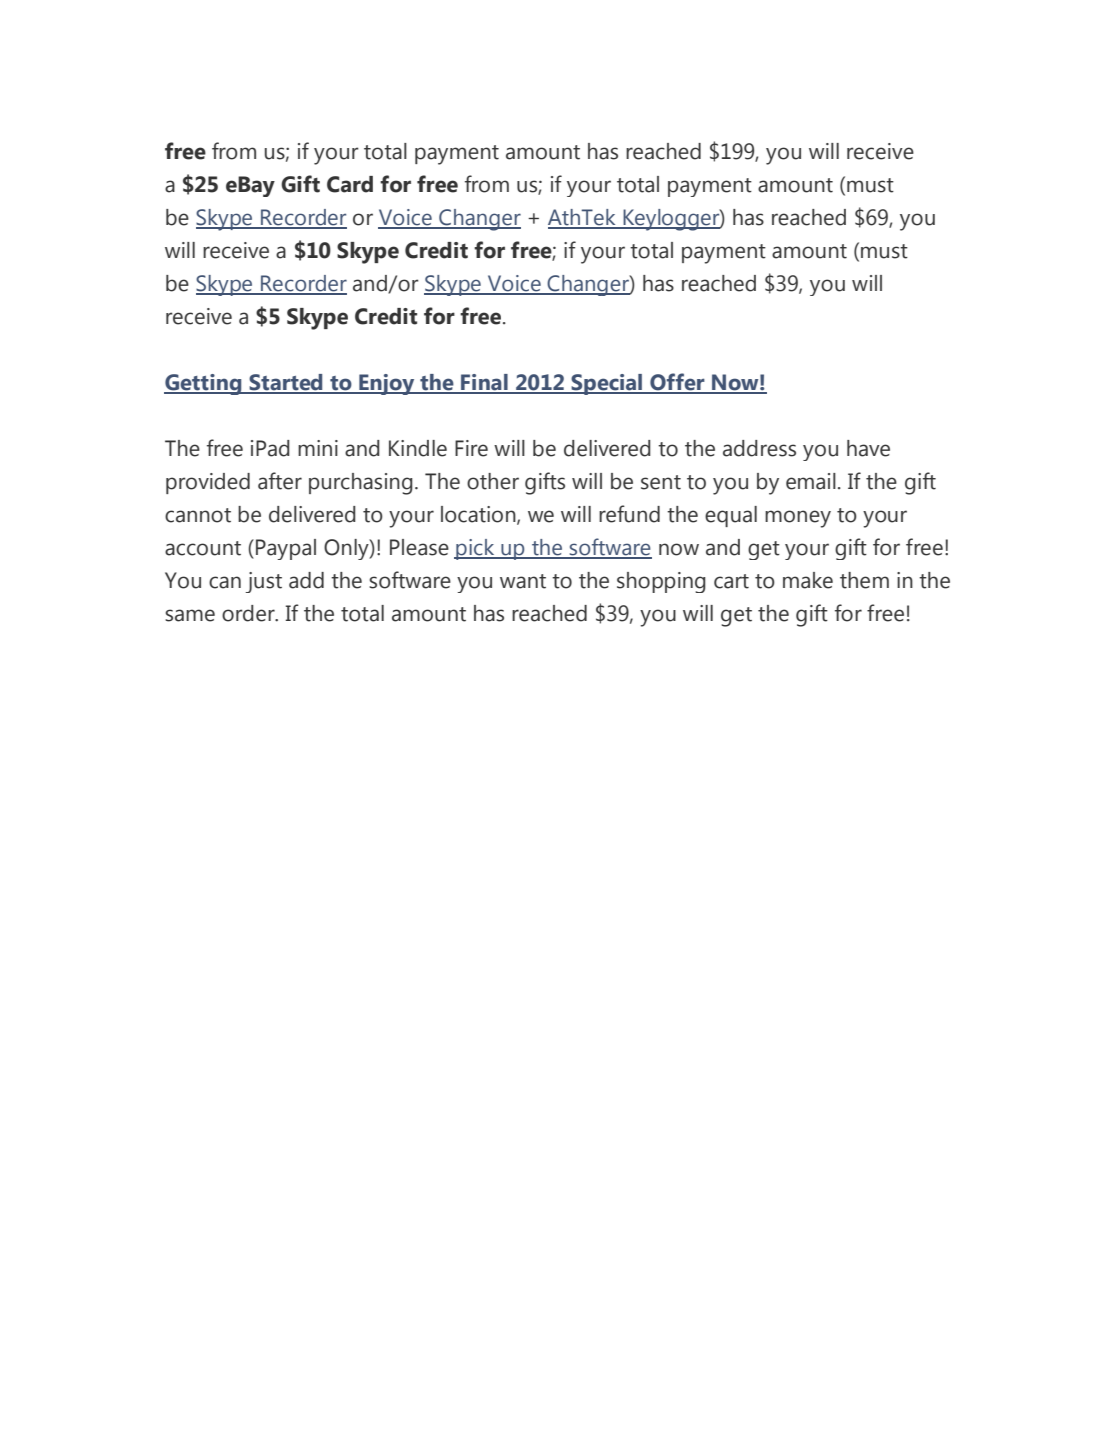  Describe the element at coordinates (868, 448) in the image. I see `have` at that location.
